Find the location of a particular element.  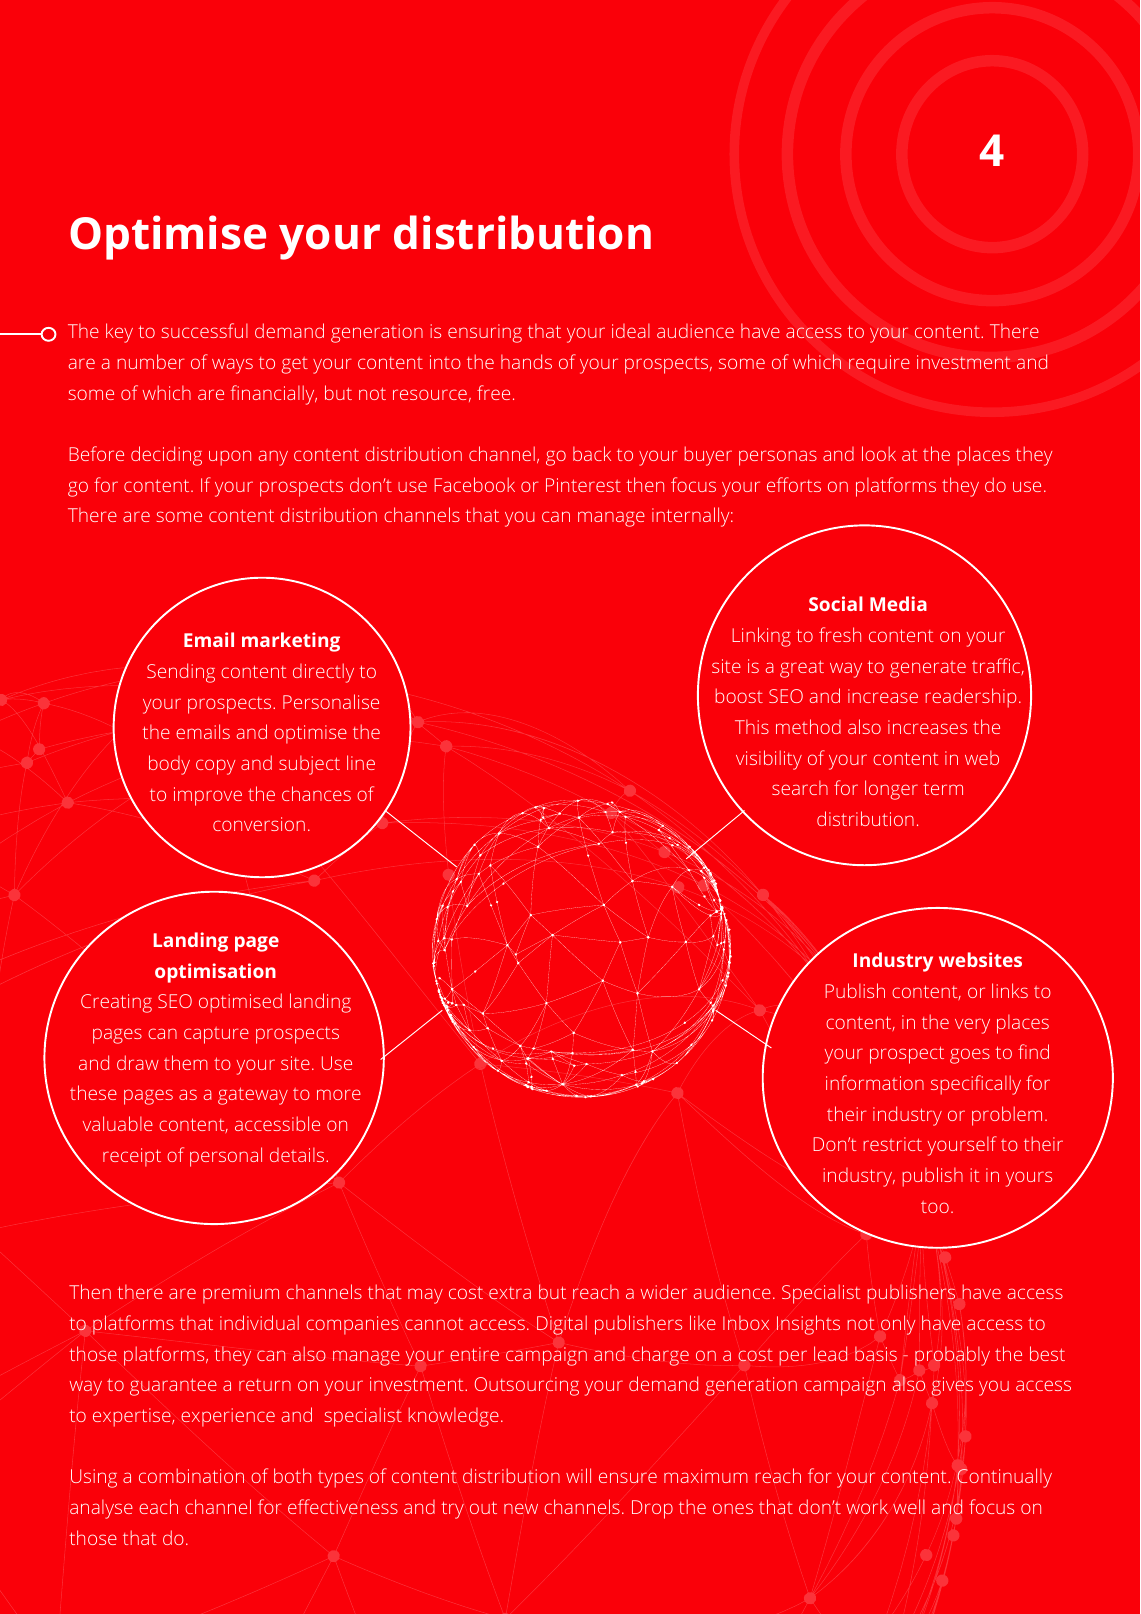

hands is located at coordinates (526, 361).
